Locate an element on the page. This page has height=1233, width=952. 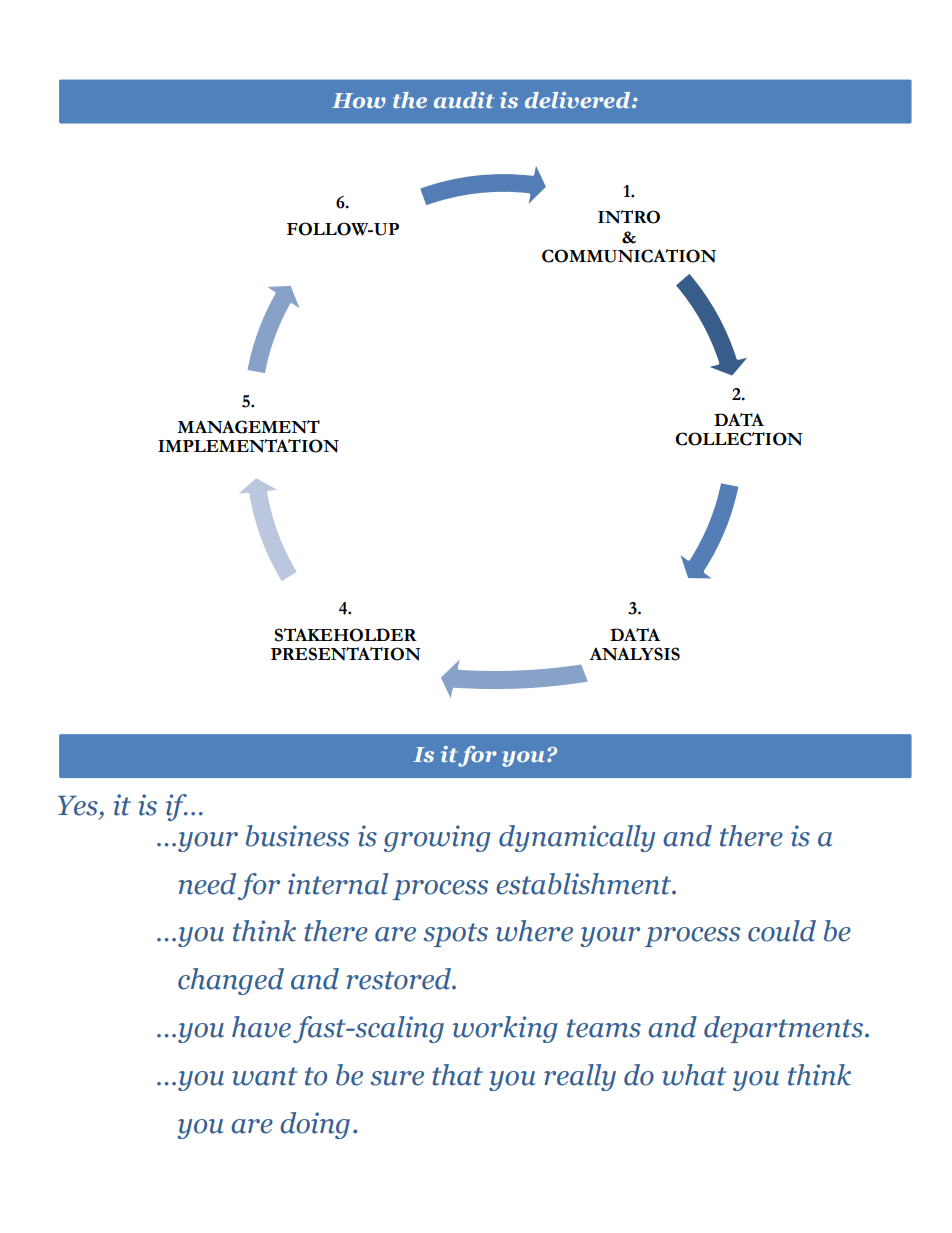
STAKEHOLDER is located at coordinates (346, 635).
